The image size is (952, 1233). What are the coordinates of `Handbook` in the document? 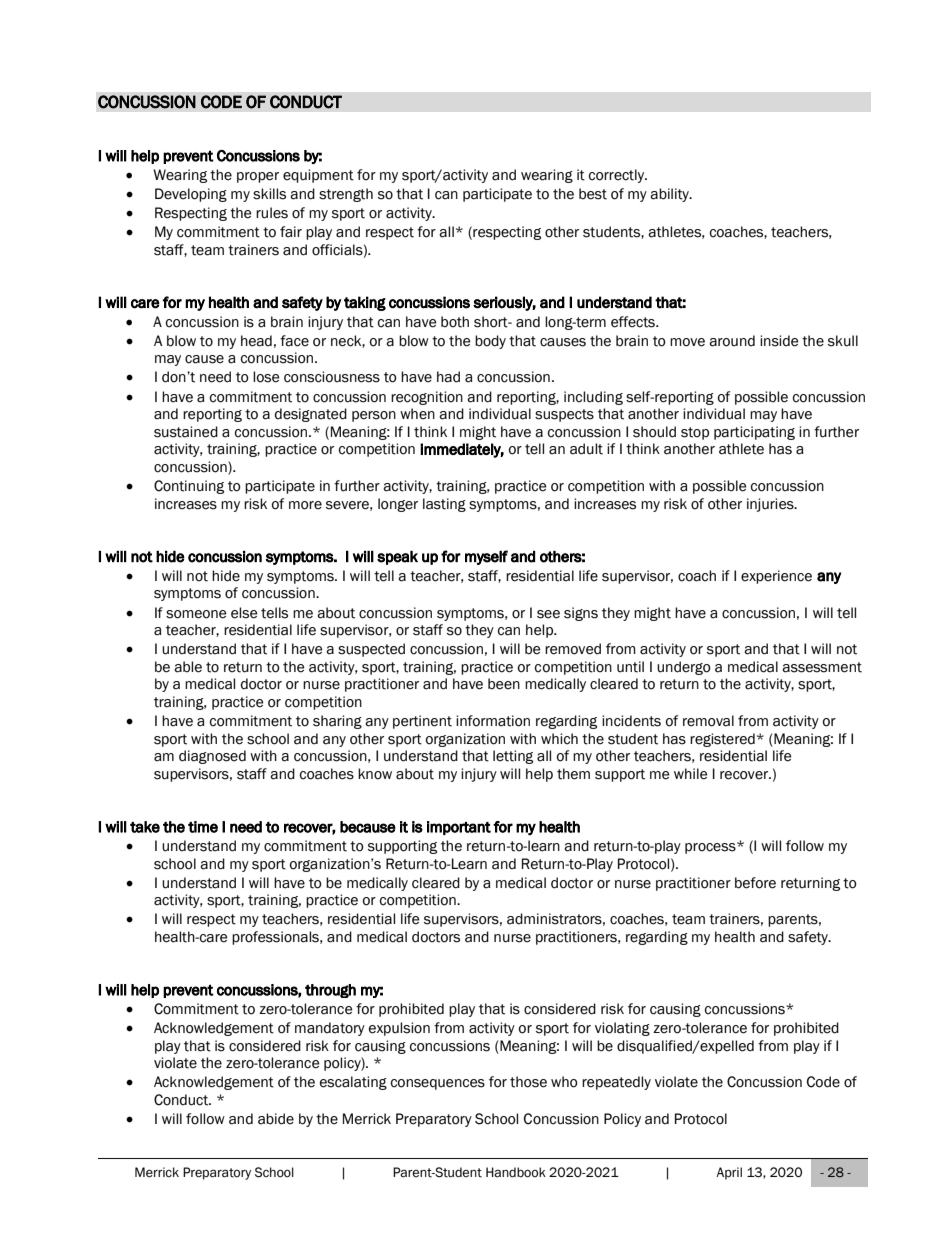 It's located at (516, 1172).
